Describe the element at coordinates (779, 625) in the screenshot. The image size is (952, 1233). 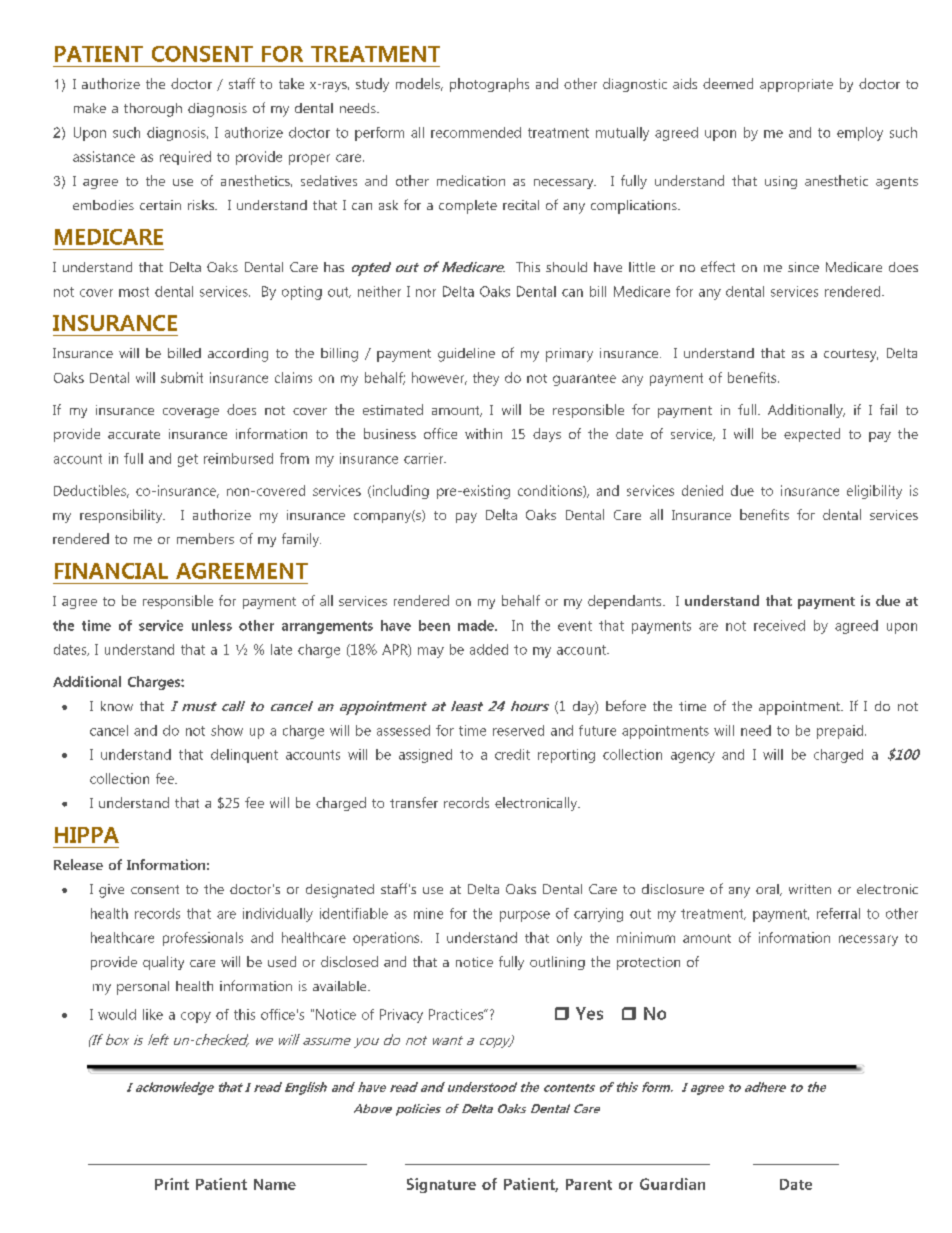
I see `received` at that location.
